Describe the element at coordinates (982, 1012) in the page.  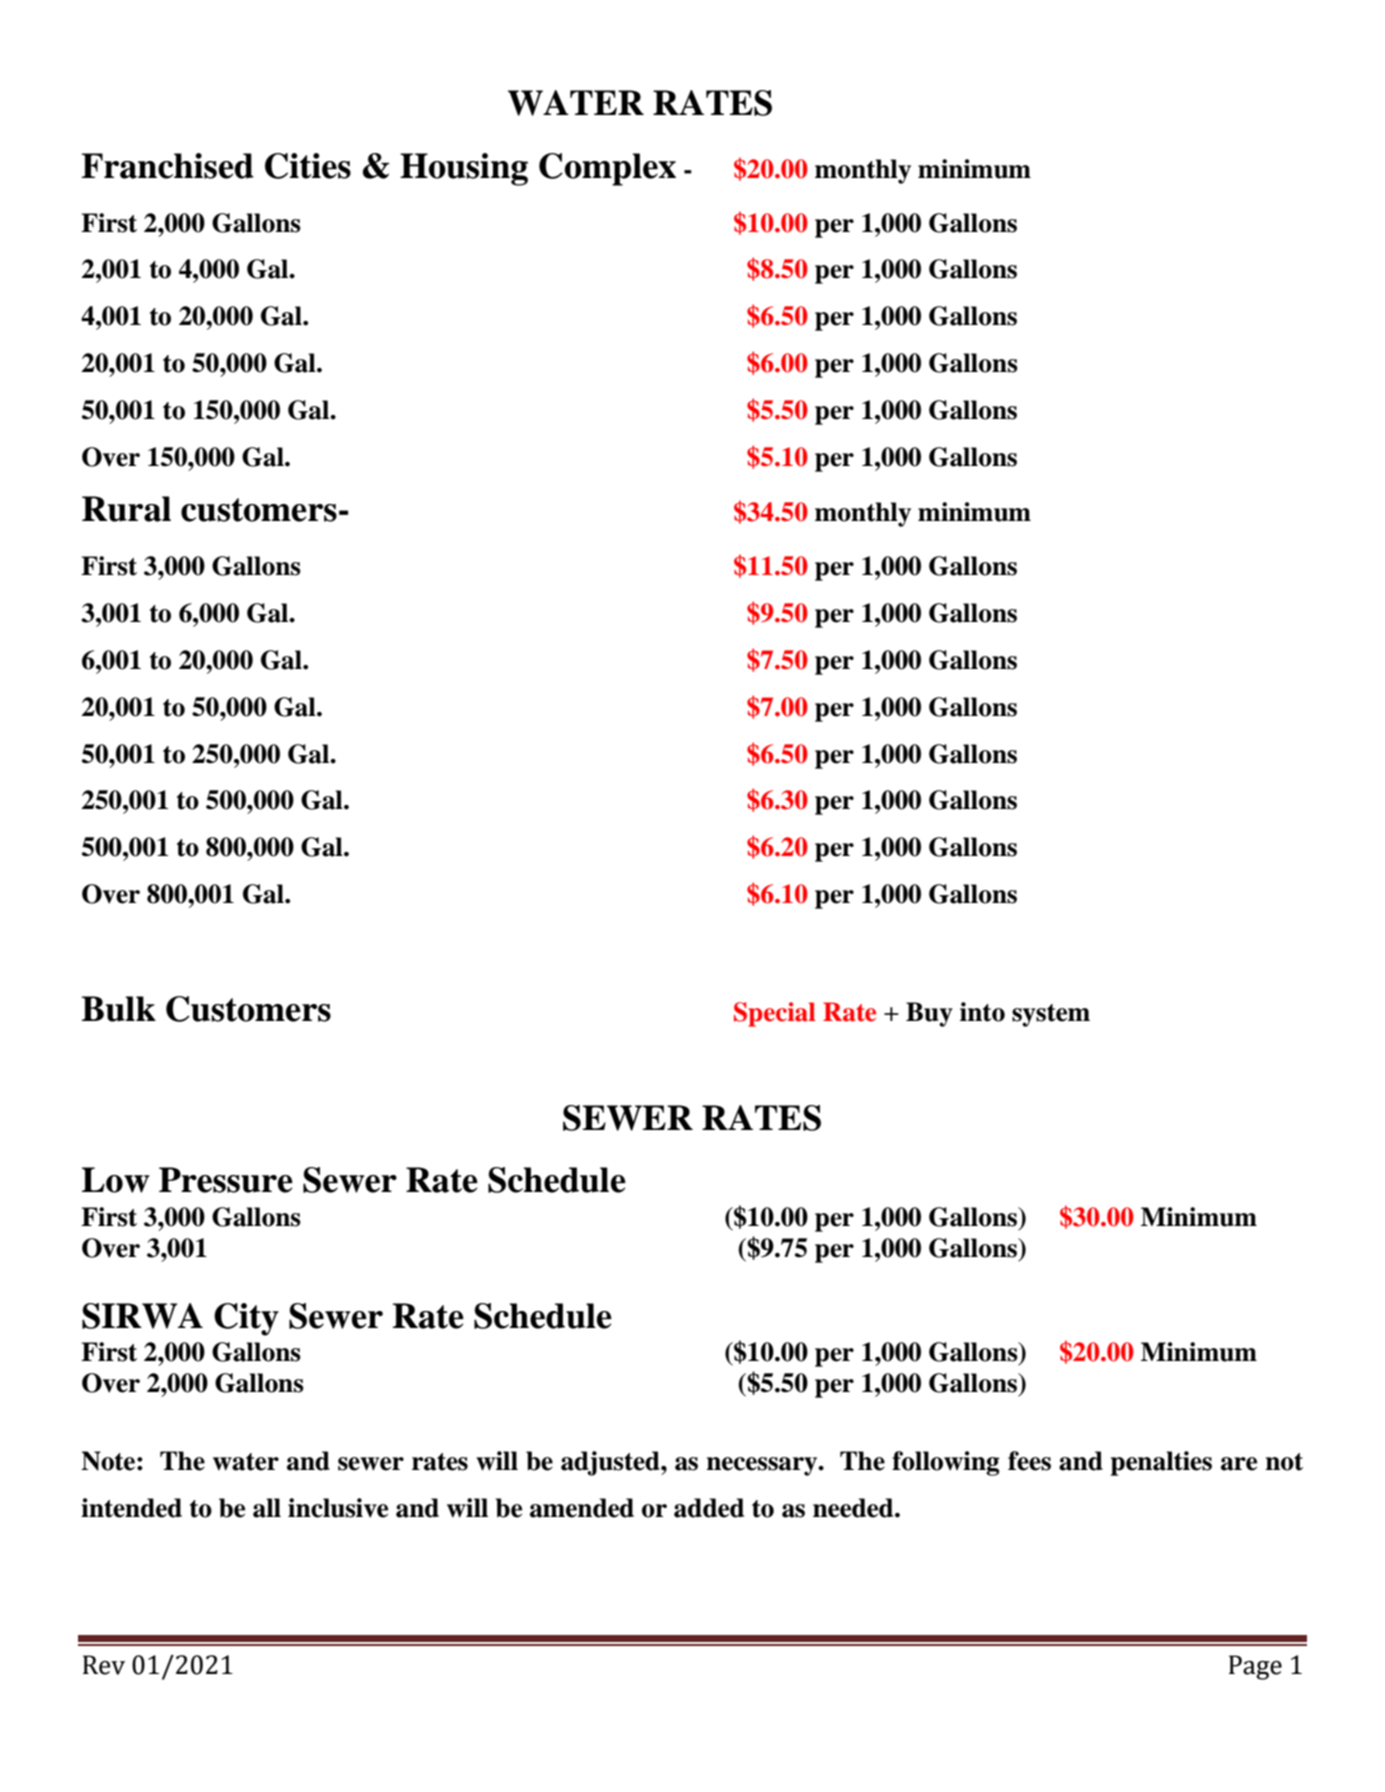
I see `into` at that location.
